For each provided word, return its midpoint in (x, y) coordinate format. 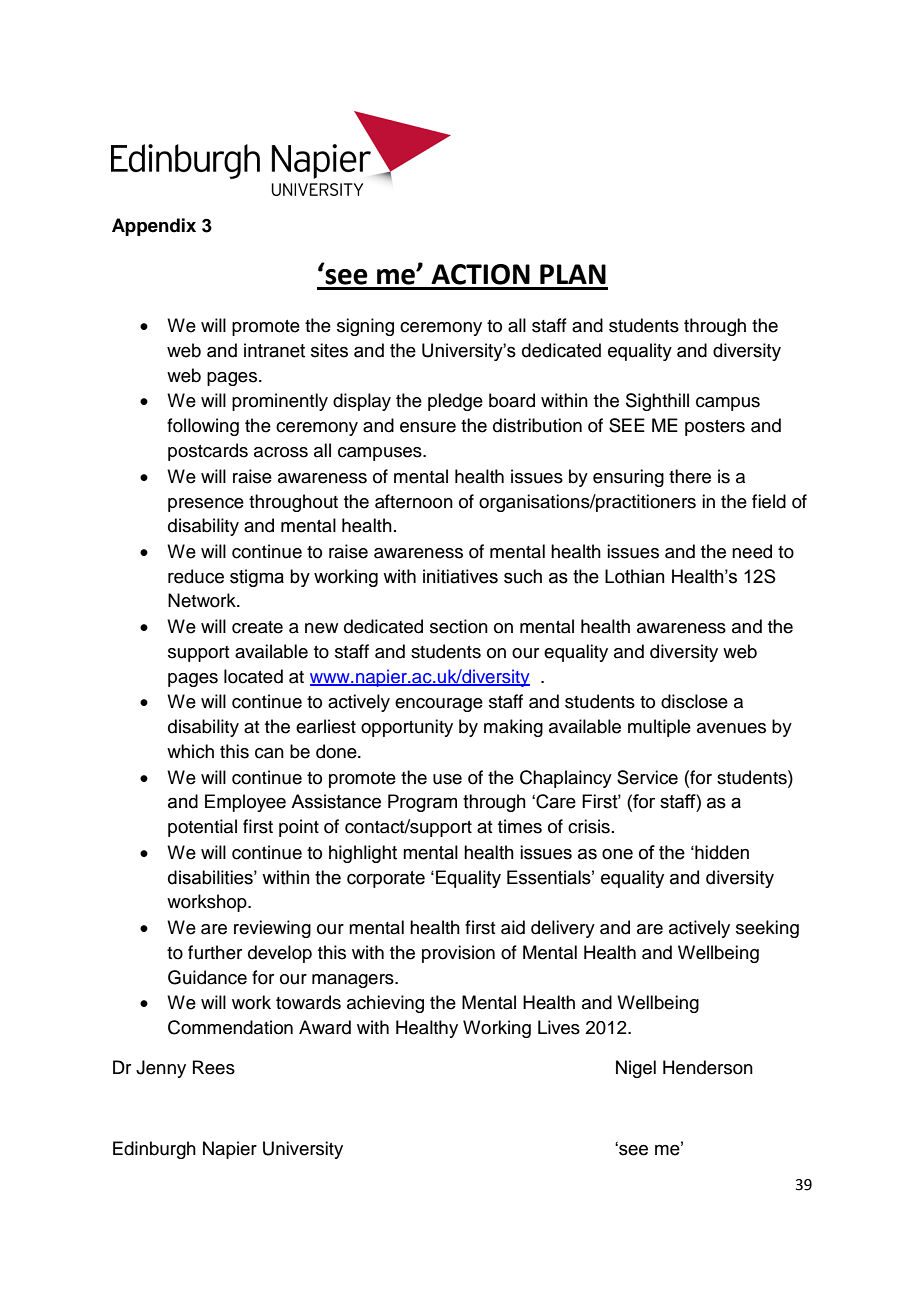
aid (513, 927)
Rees (214, 1067)
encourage (439, 705)
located (253, 676)
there (690, 476)
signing (365, 327)
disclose (694, 701)
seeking (767, 929)
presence (206, 505)
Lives (559, 1027)
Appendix (154, 227)
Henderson (708, 1067)
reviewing (272, 929)
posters (715, 428)
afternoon (414, 501)
